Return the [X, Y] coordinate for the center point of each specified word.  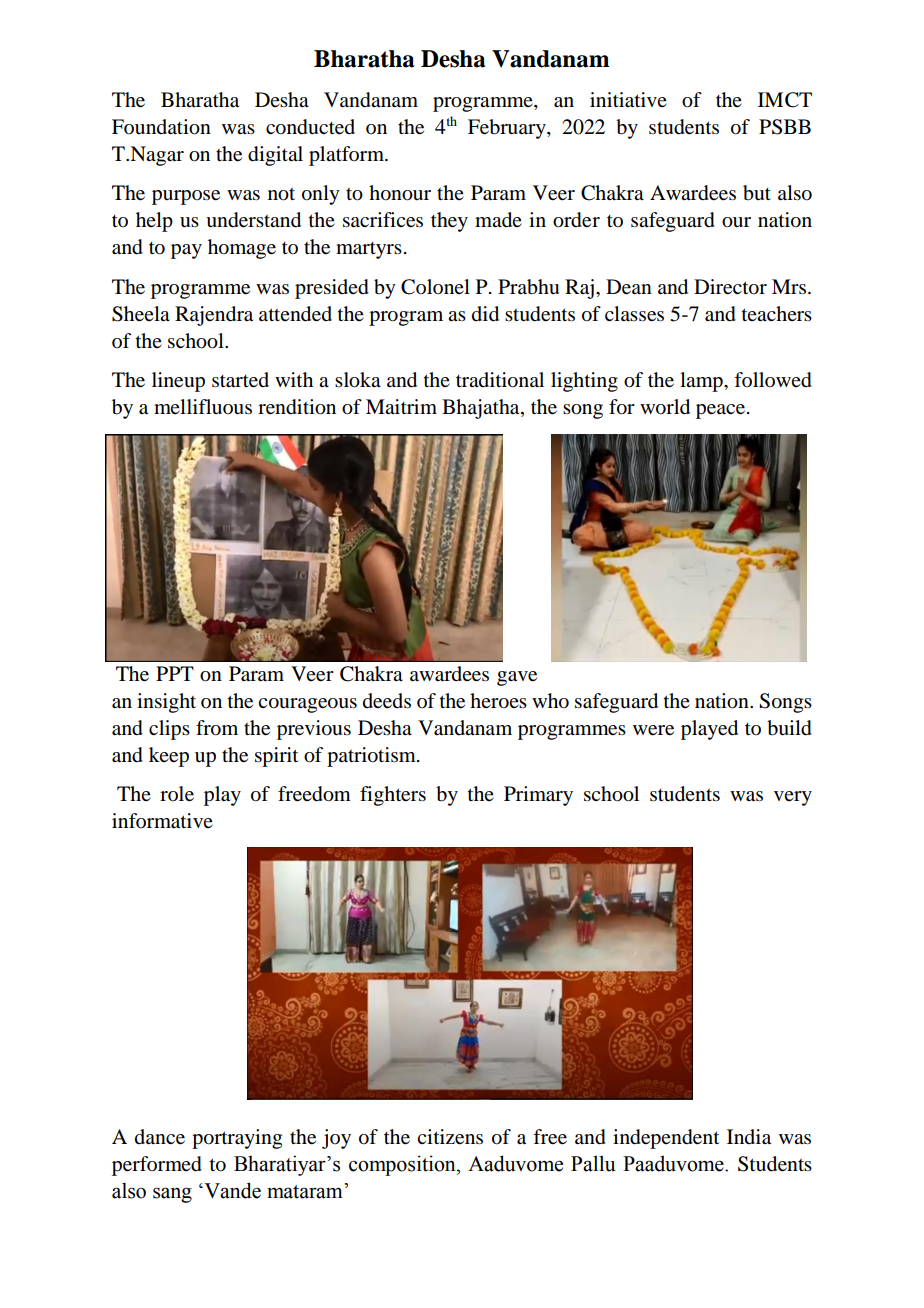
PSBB [785, 127]
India [749, 1137]
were [653, 730]
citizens [450, 1137]
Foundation [161, 127]
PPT [175, 673]
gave [517, 678]
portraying [237, 1139]
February [508, 129]
